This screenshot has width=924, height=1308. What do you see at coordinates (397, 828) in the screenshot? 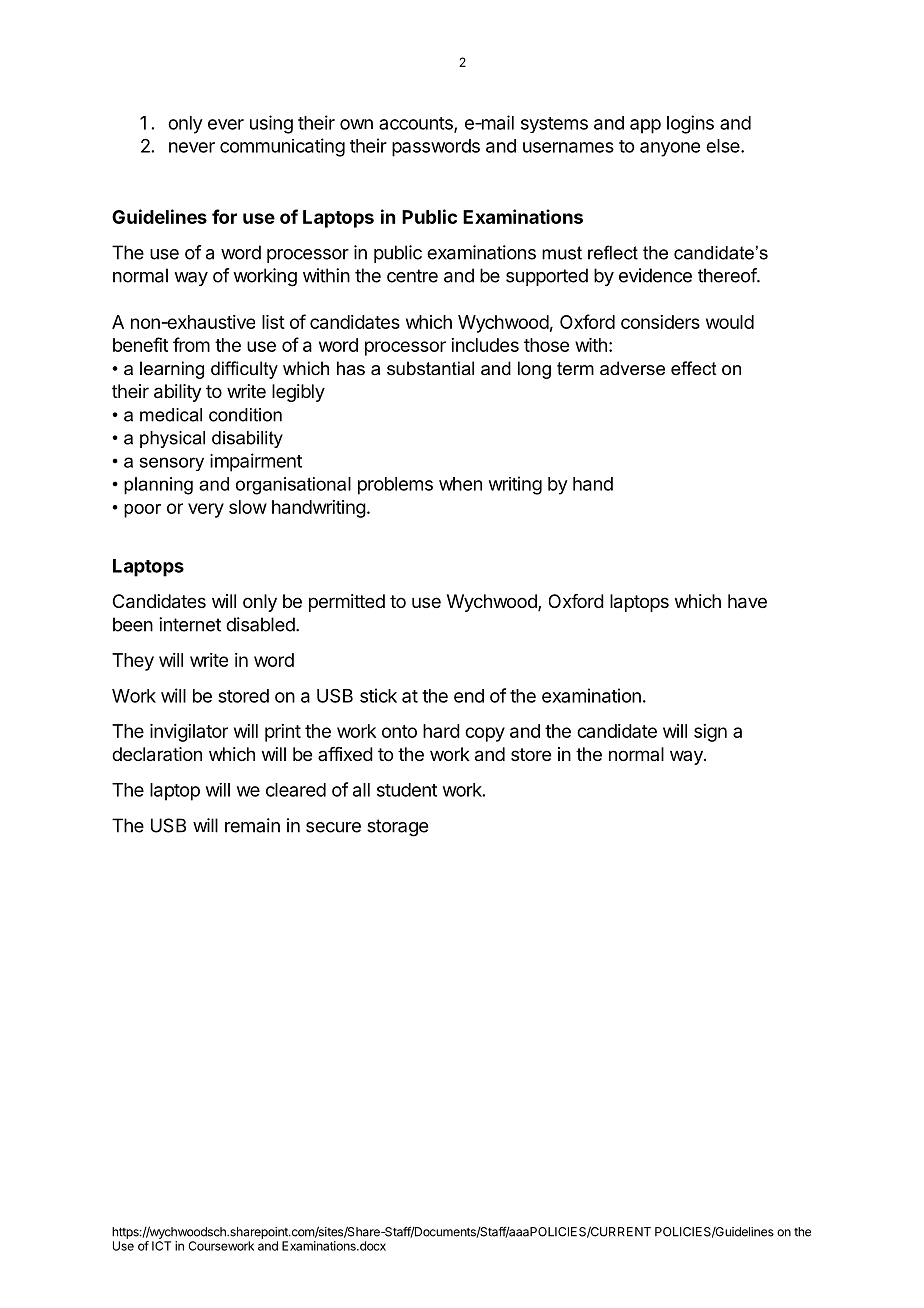
I see `storage` at bounding box center [397, 828].
